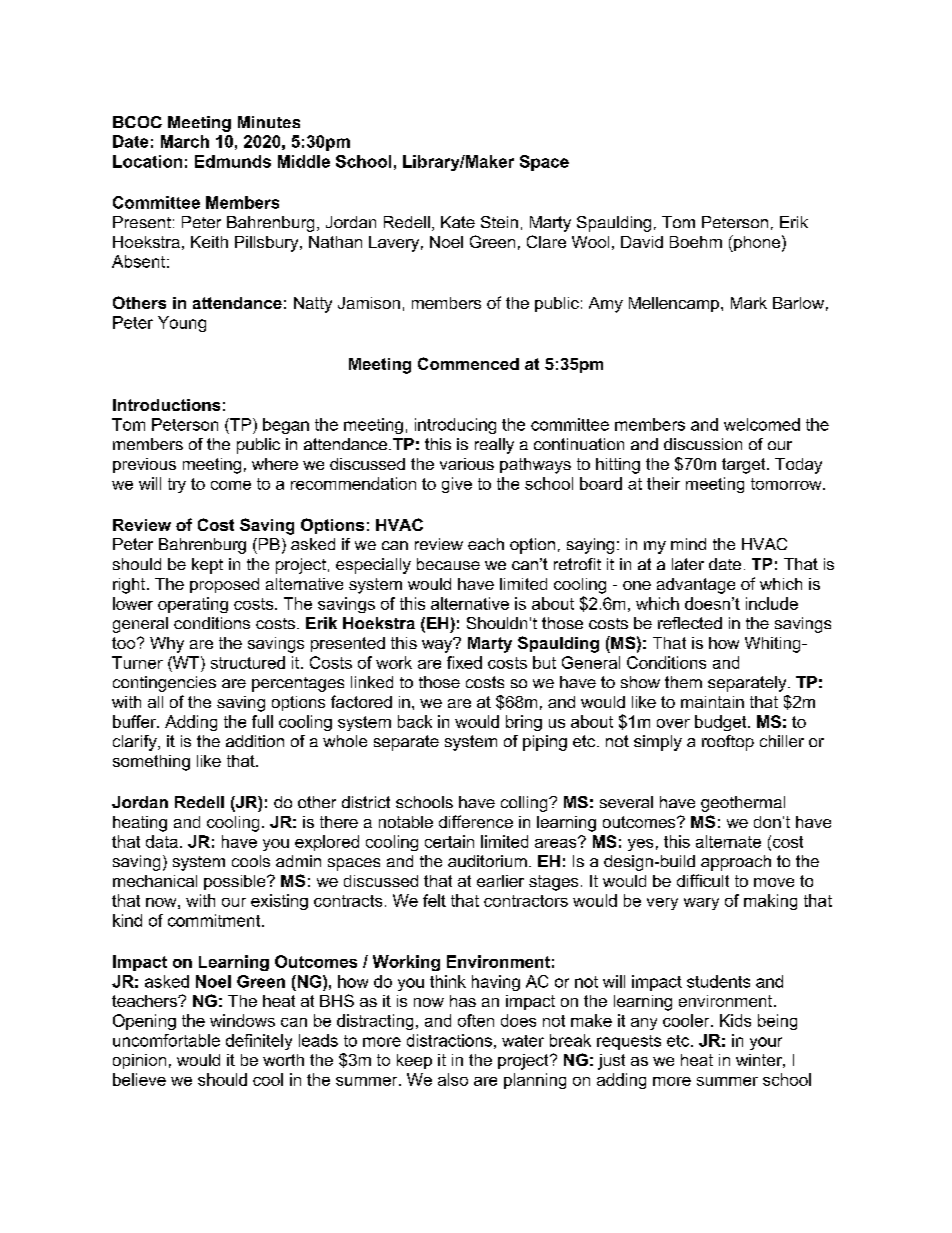 The image size is (952, 1233). Describe the element at coordinates (688, 544) in the page. I see `mind` at that location.
